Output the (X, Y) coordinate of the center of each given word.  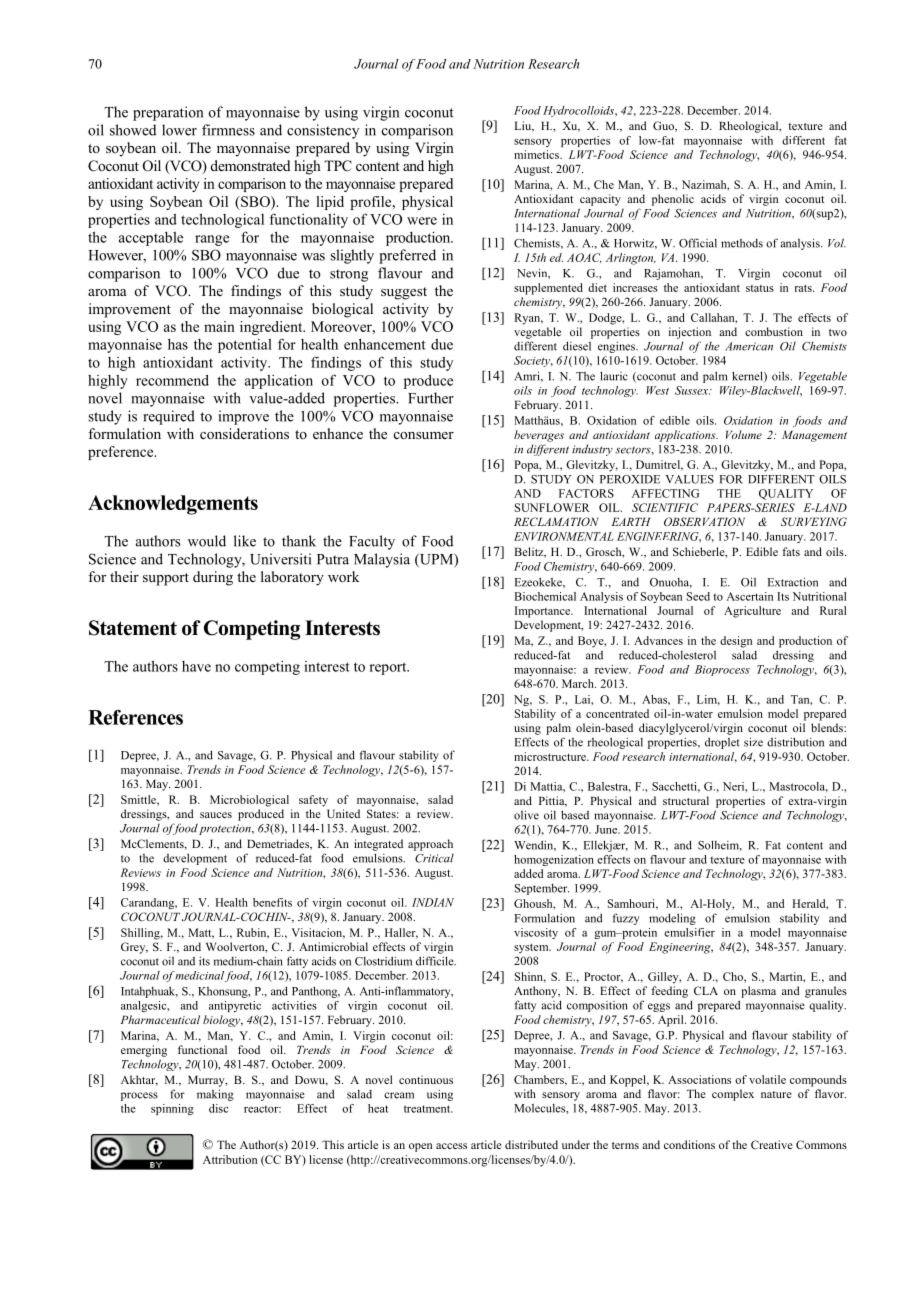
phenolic (673, 200)
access (451, 1146)
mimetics (537, 154)
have (196, 666)
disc (218, 1108)
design (736, 642)
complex (733, 1095)
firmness (228, 130)
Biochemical (545, 596)
